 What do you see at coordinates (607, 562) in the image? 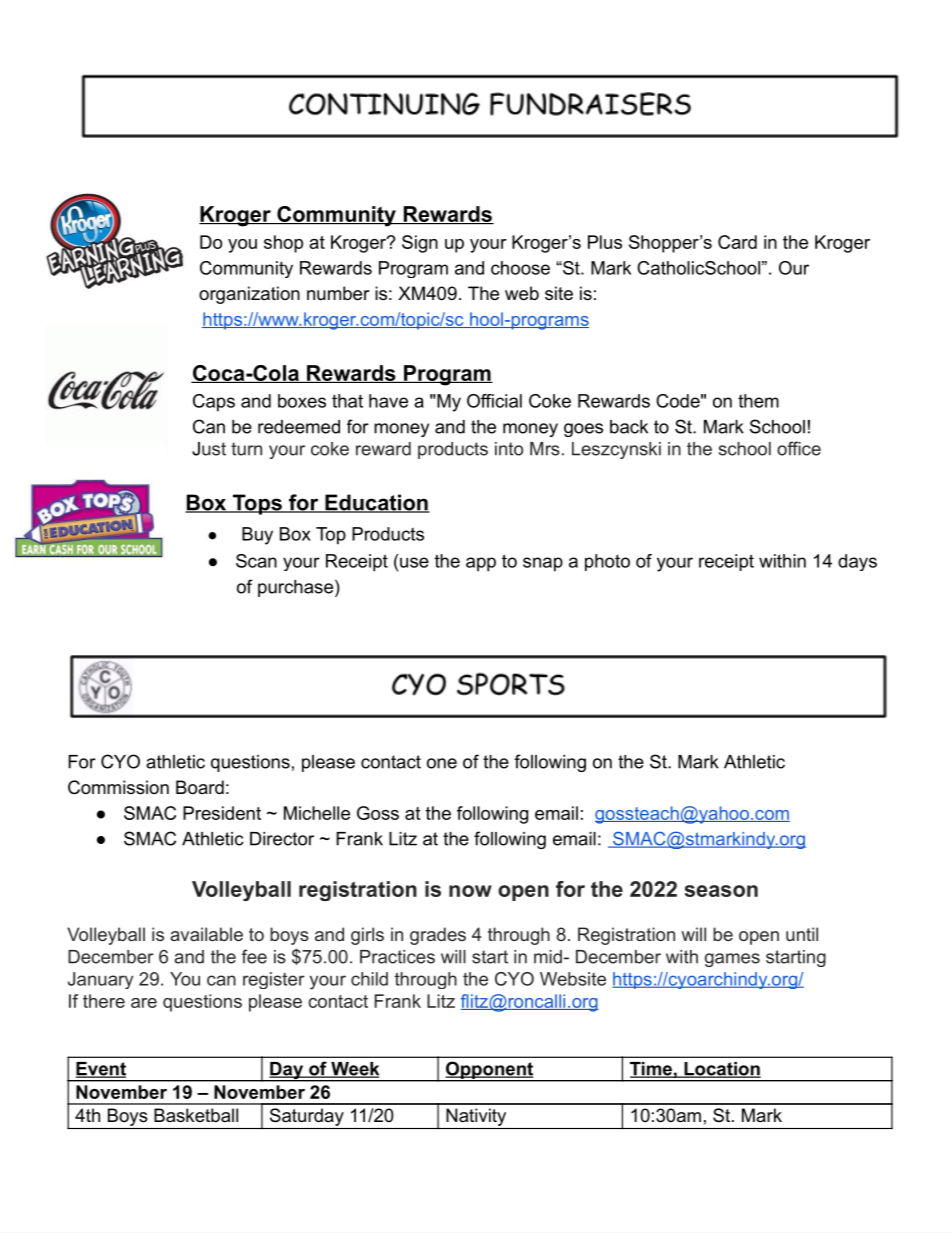
I see `photo` at bounding box center [607, 562].
